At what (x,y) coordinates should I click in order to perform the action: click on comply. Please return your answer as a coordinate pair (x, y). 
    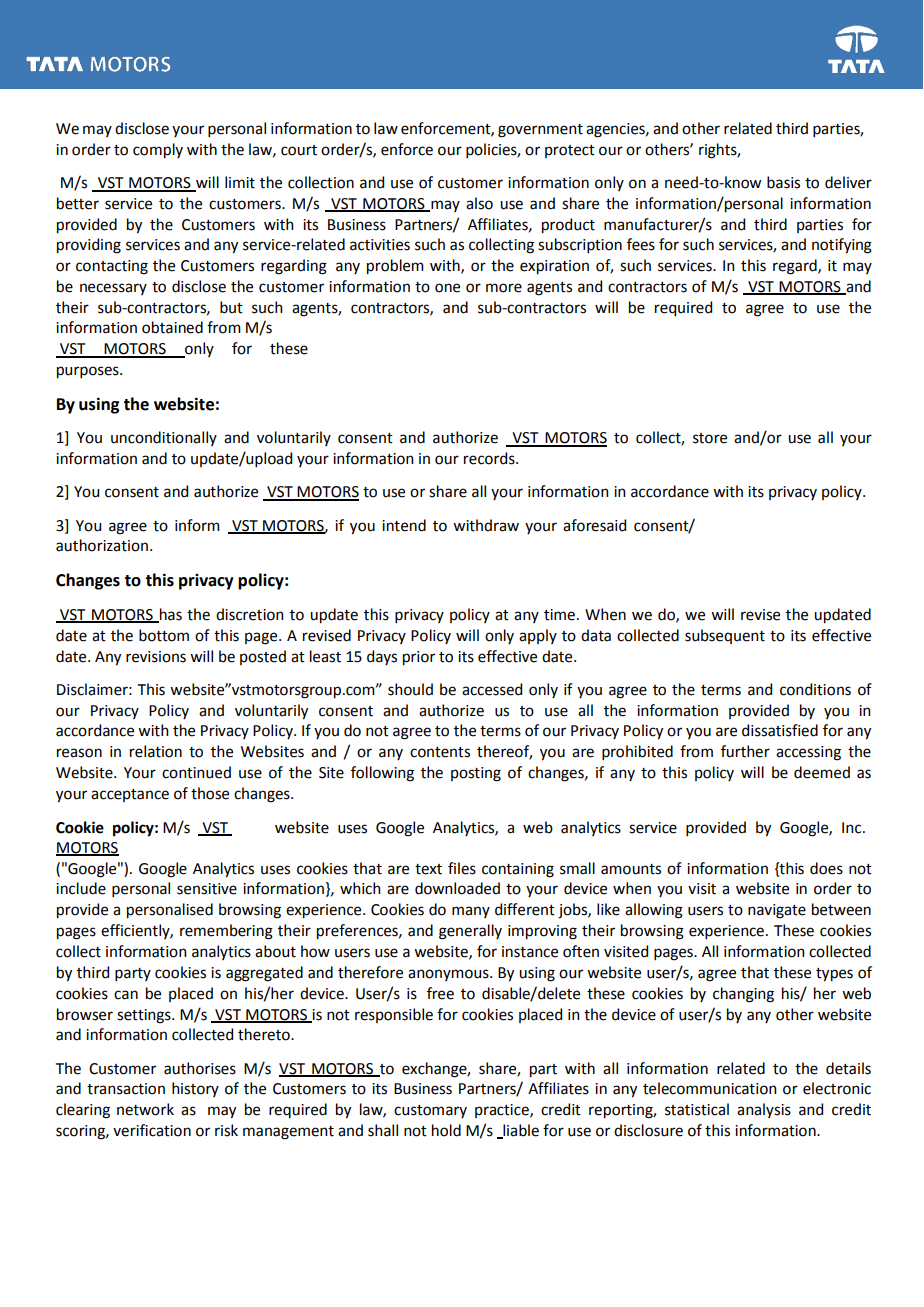
    Looking at the image, I should click on (158, 151).
